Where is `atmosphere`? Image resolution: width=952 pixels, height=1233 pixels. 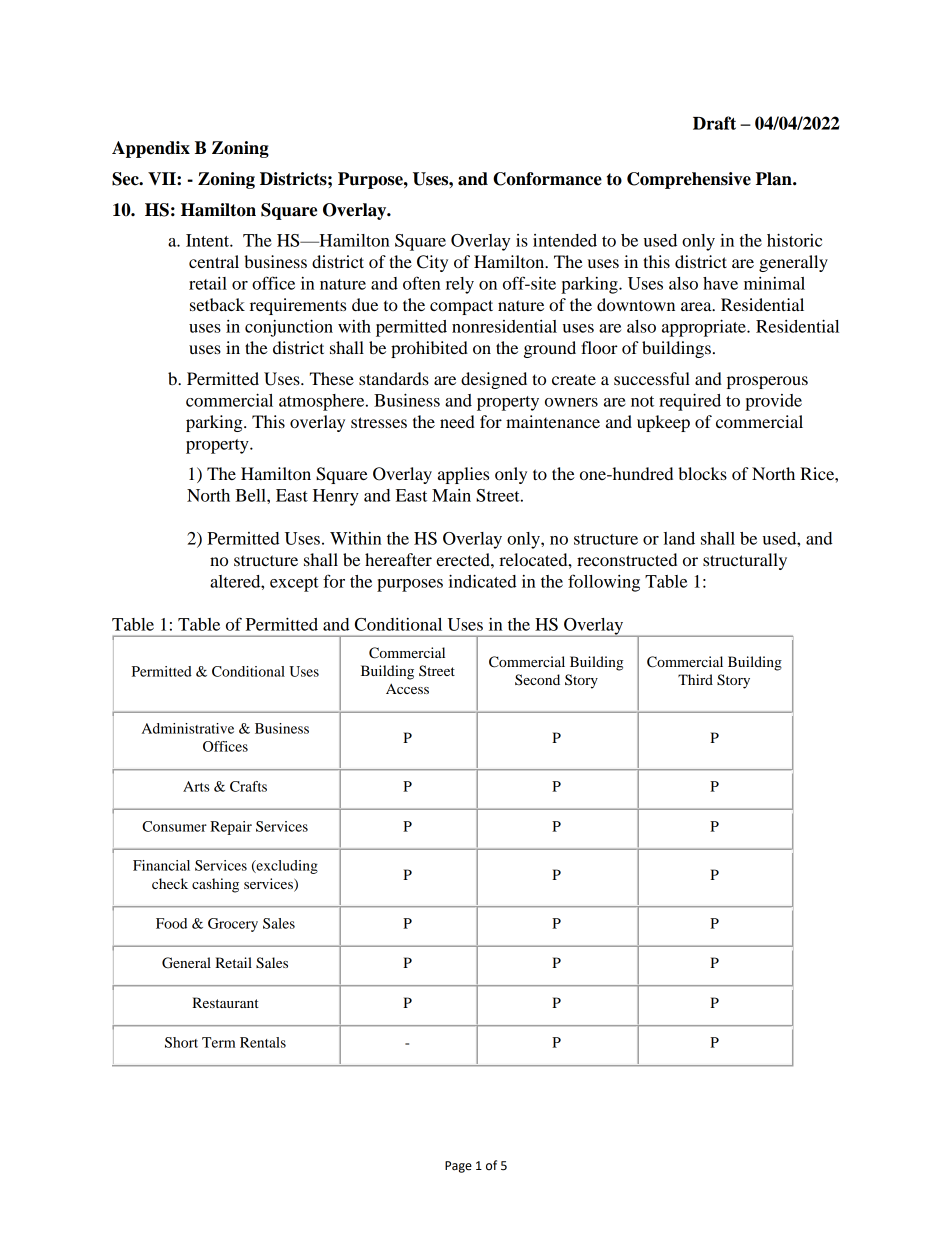 atmosphere is located at coordinates (323, 402).
